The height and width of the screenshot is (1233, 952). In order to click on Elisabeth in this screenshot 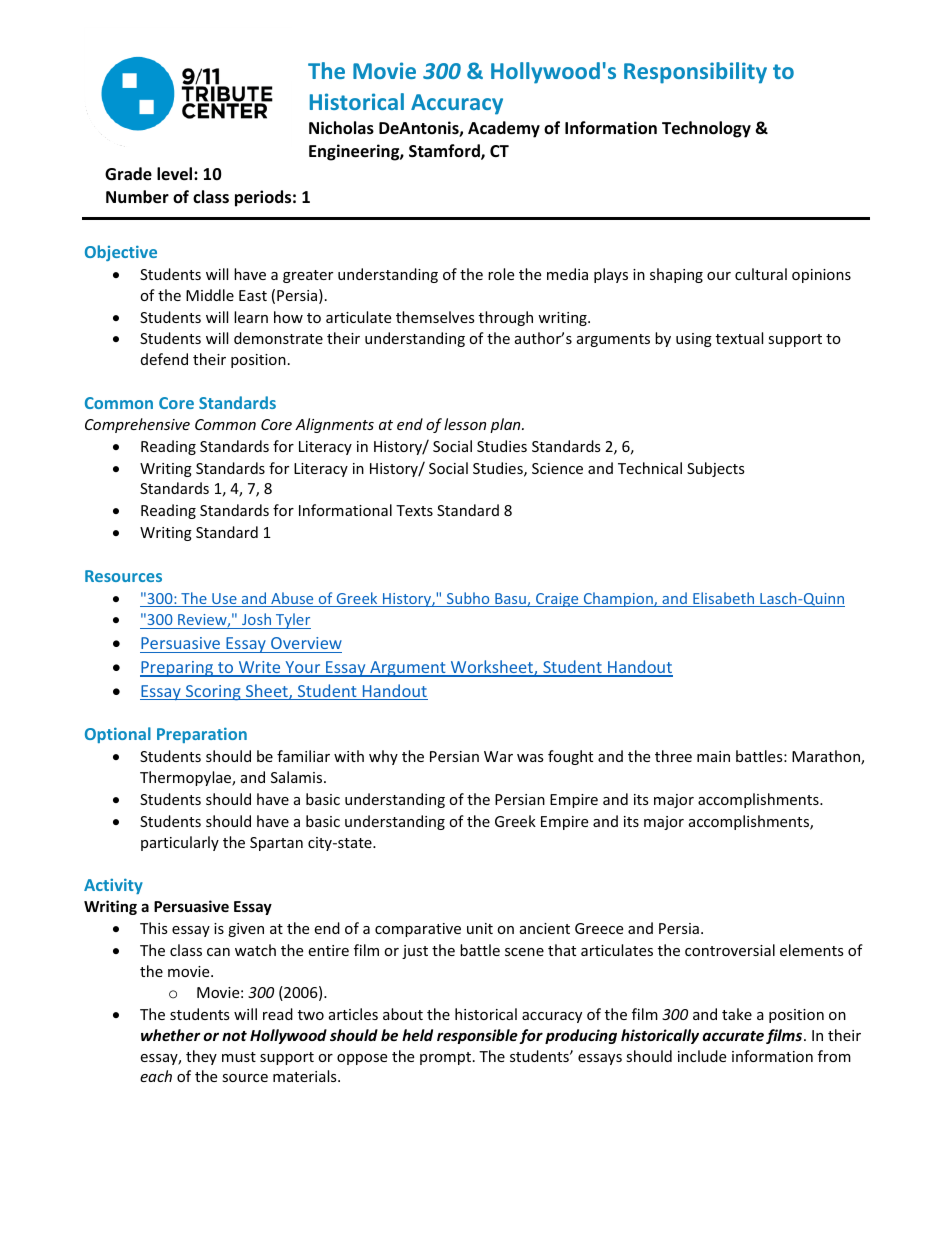, I will do `click(724, 599)`.
